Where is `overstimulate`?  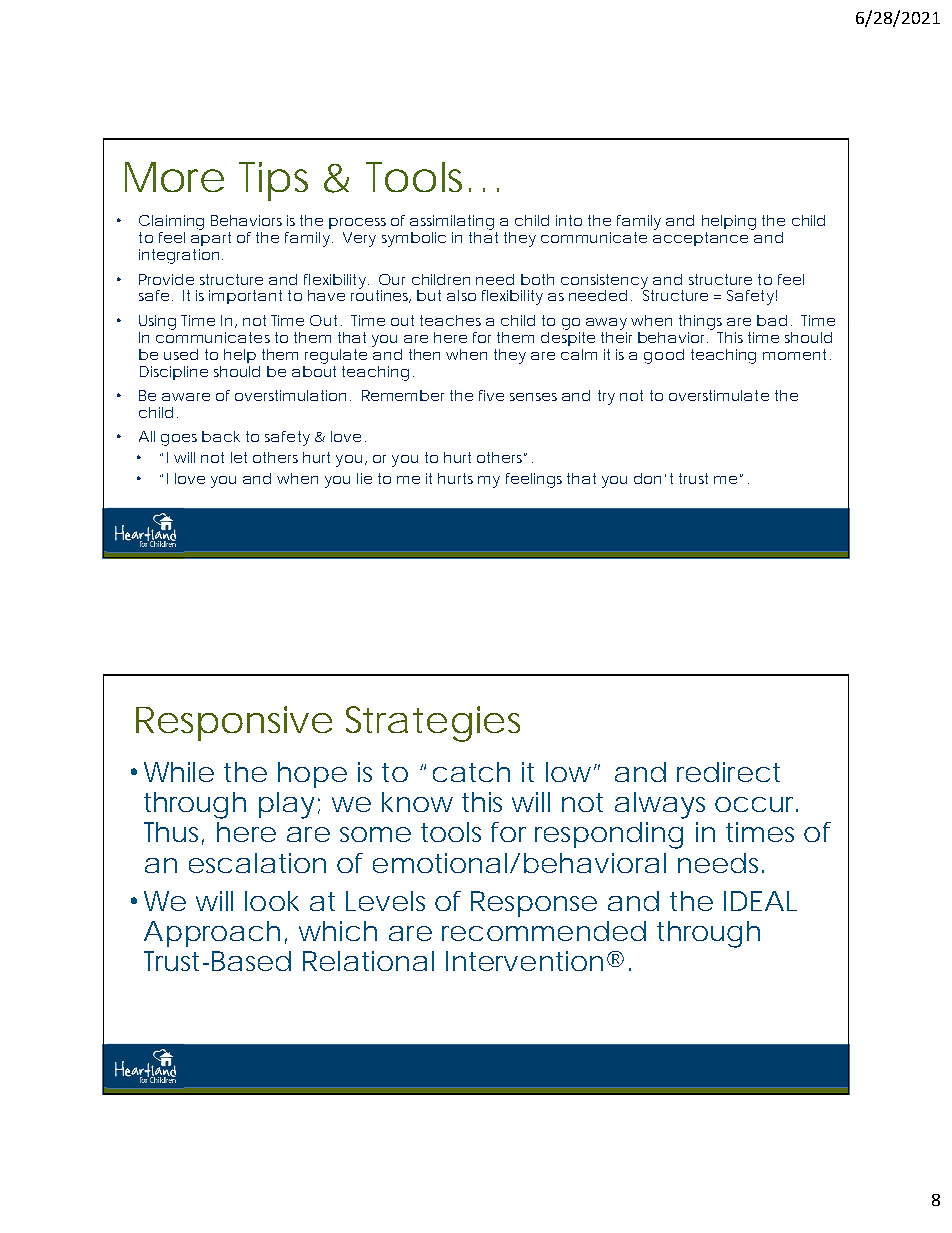 overstimulate is located at coordinates (719, 395).
